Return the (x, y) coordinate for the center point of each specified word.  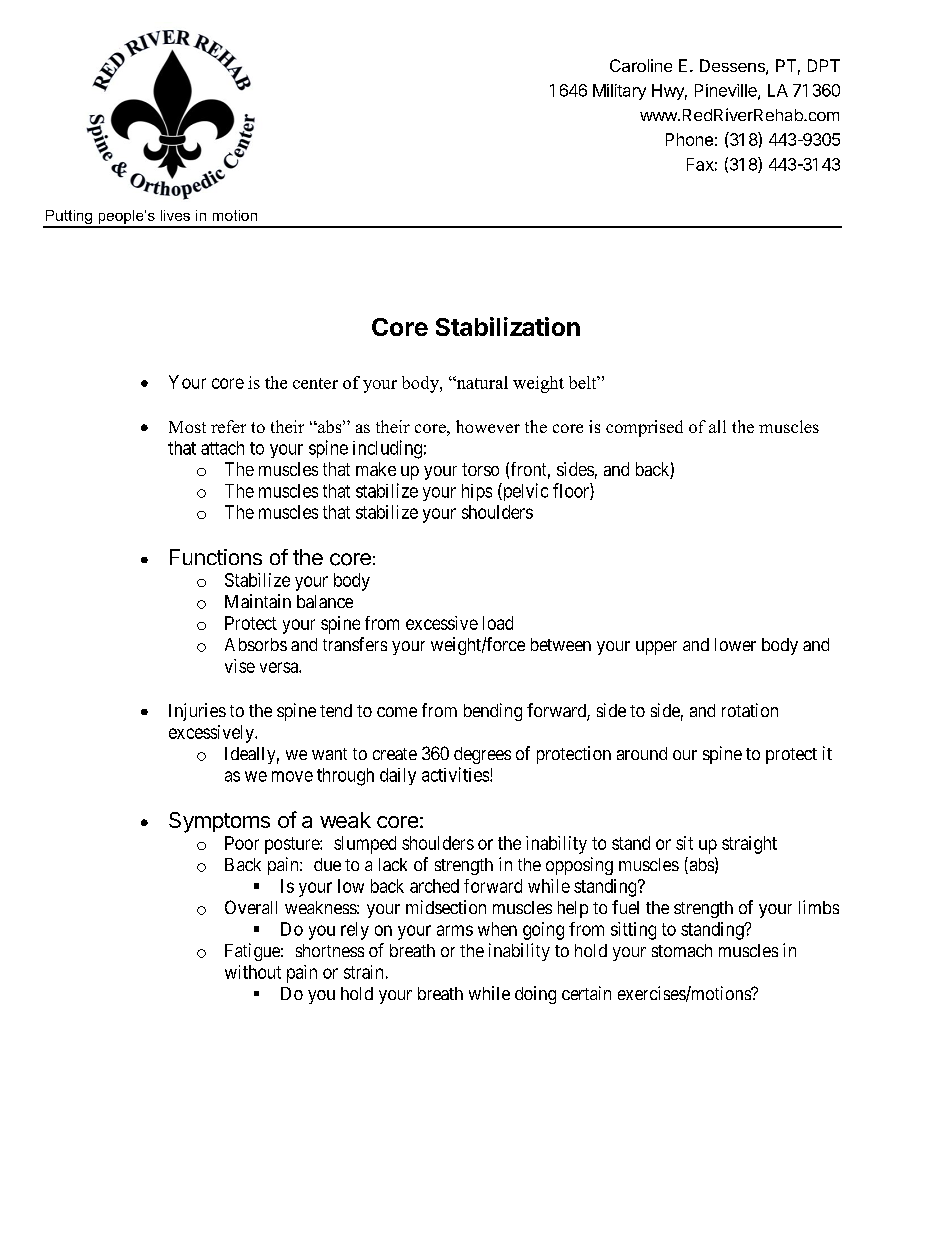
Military (619, 92)
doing (535, 995)
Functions (216, 557)
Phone (689, 139)
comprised (644, 428)
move (292, 776)
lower (735, 644)
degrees (482, 755)
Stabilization (508, 326)
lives (175, 215)
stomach (682, 950)
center (315, 383)
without (253, 972)
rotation (750, 710)
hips (477, 492)
